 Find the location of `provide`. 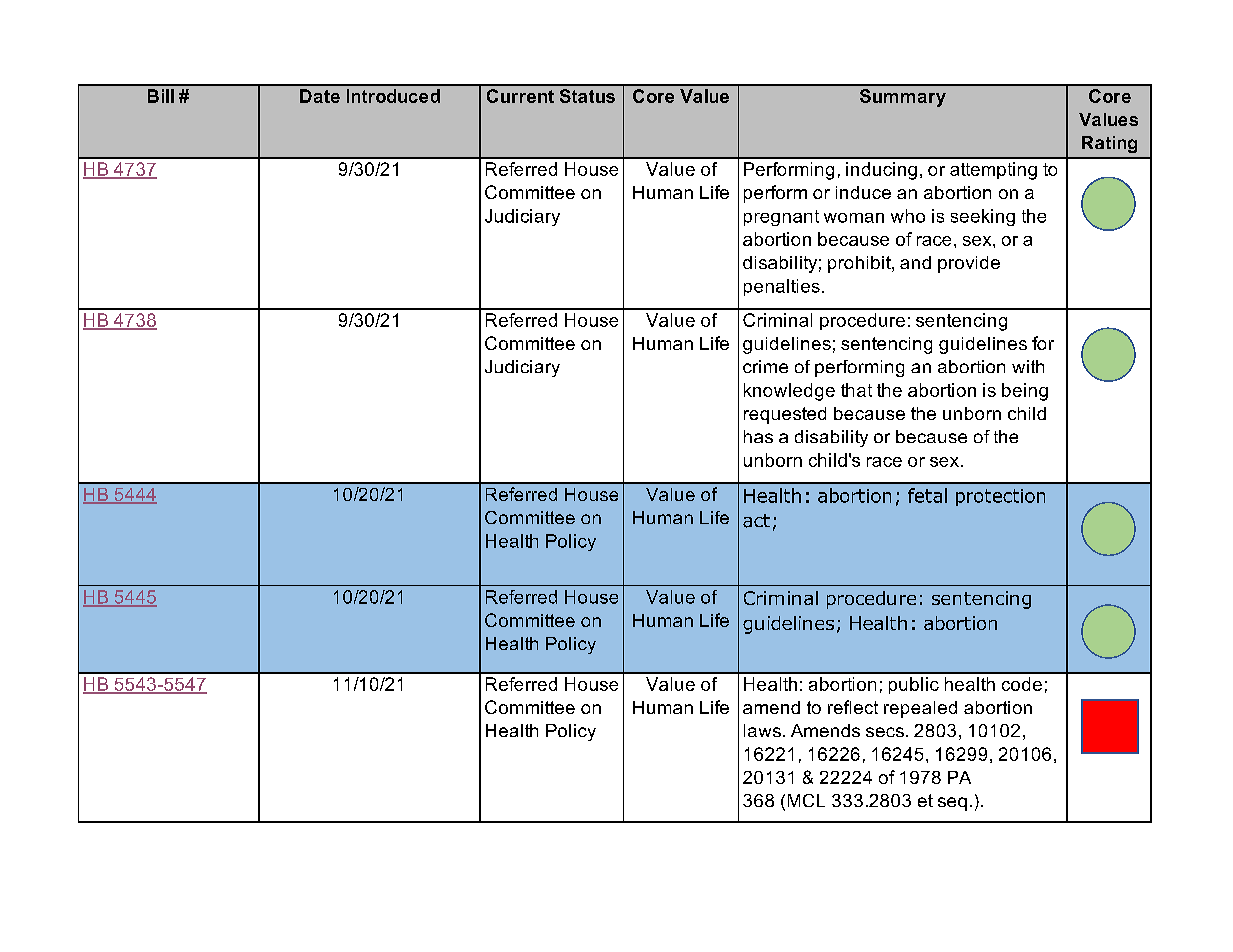

provide is located at coordinates (969, 264).
